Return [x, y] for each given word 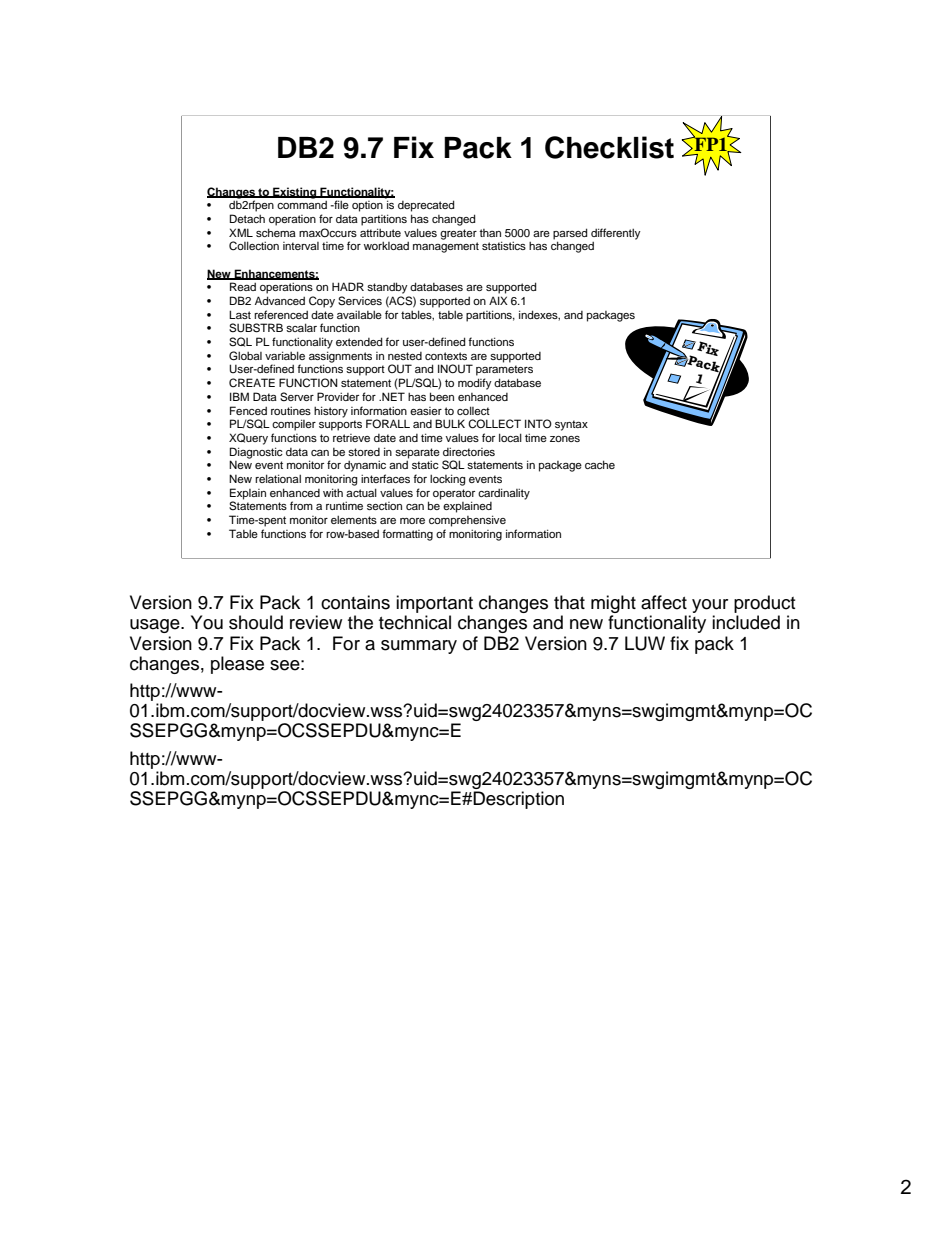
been [442, 396]
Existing [295, 193]
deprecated [426, 206]
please [237, 665]
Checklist [609, 147]
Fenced [248, 410]
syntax [571, 425]
